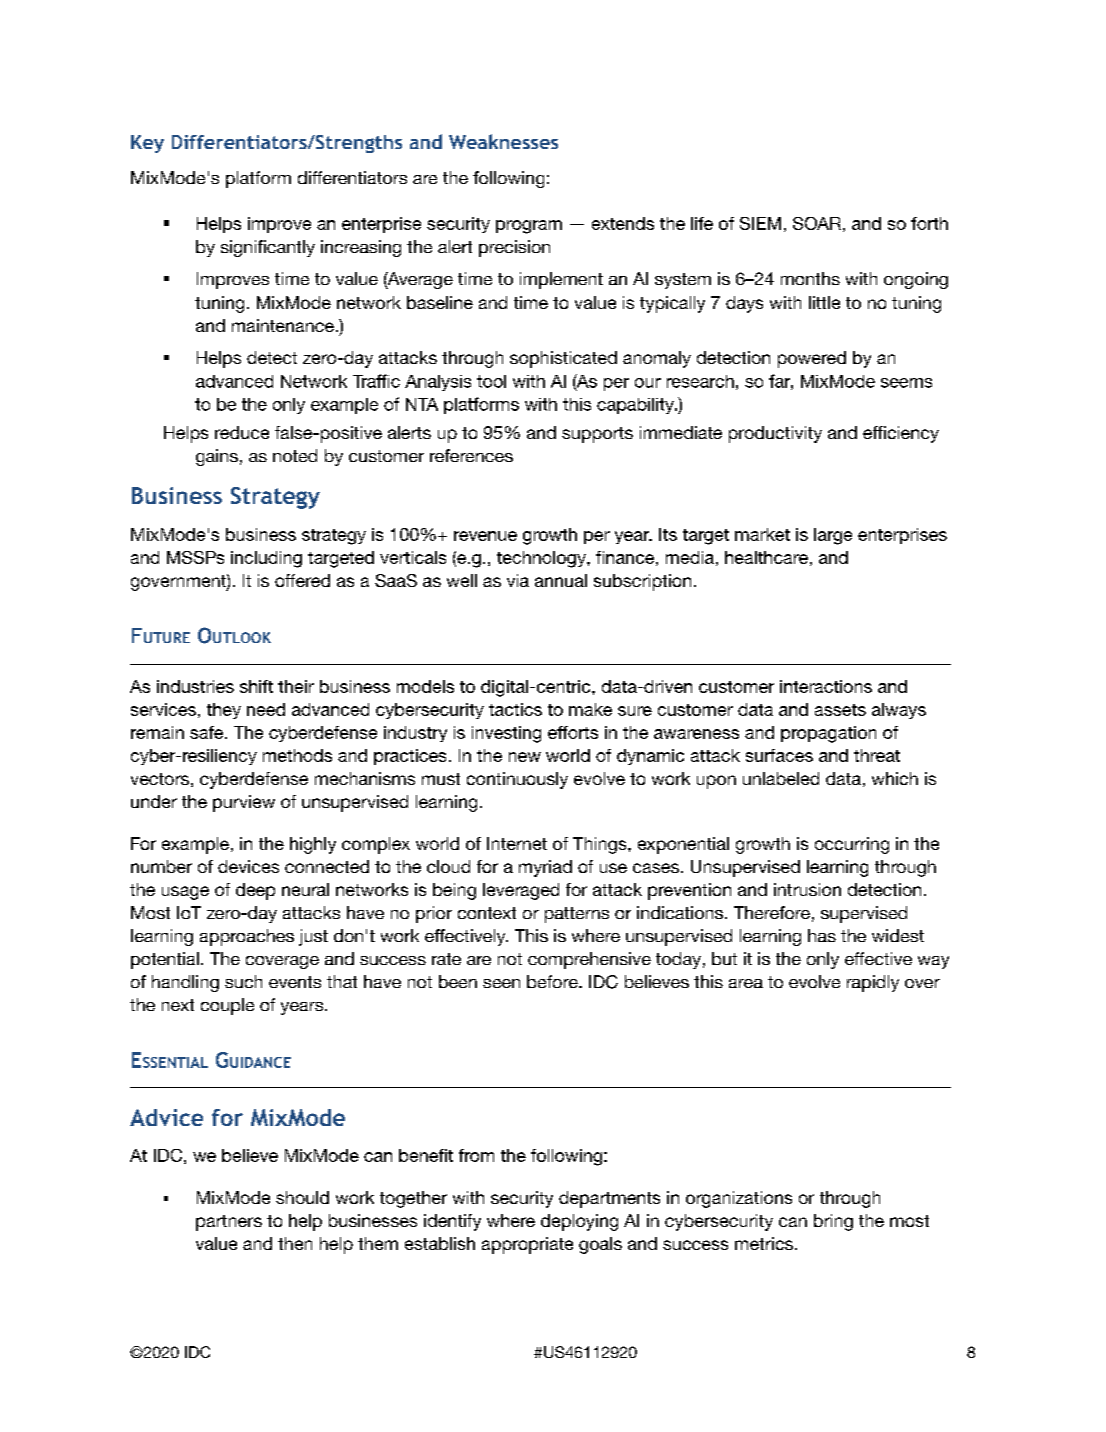 Image resolution: width=1106 pixels, height=1432 pixels. I want to click on shift, so click(256, 686).
